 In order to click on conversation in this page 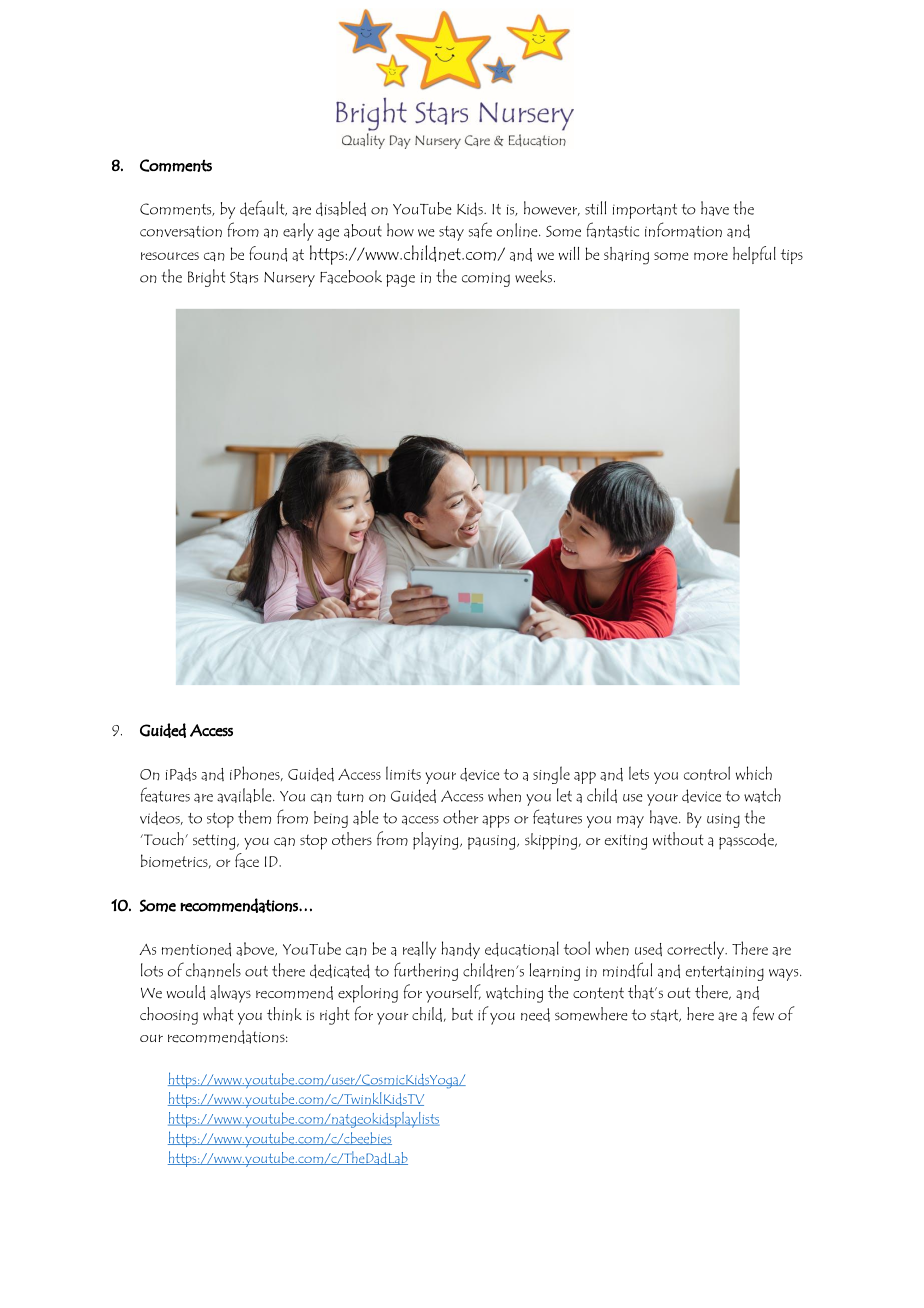, I will do `click(181, 232)`.
